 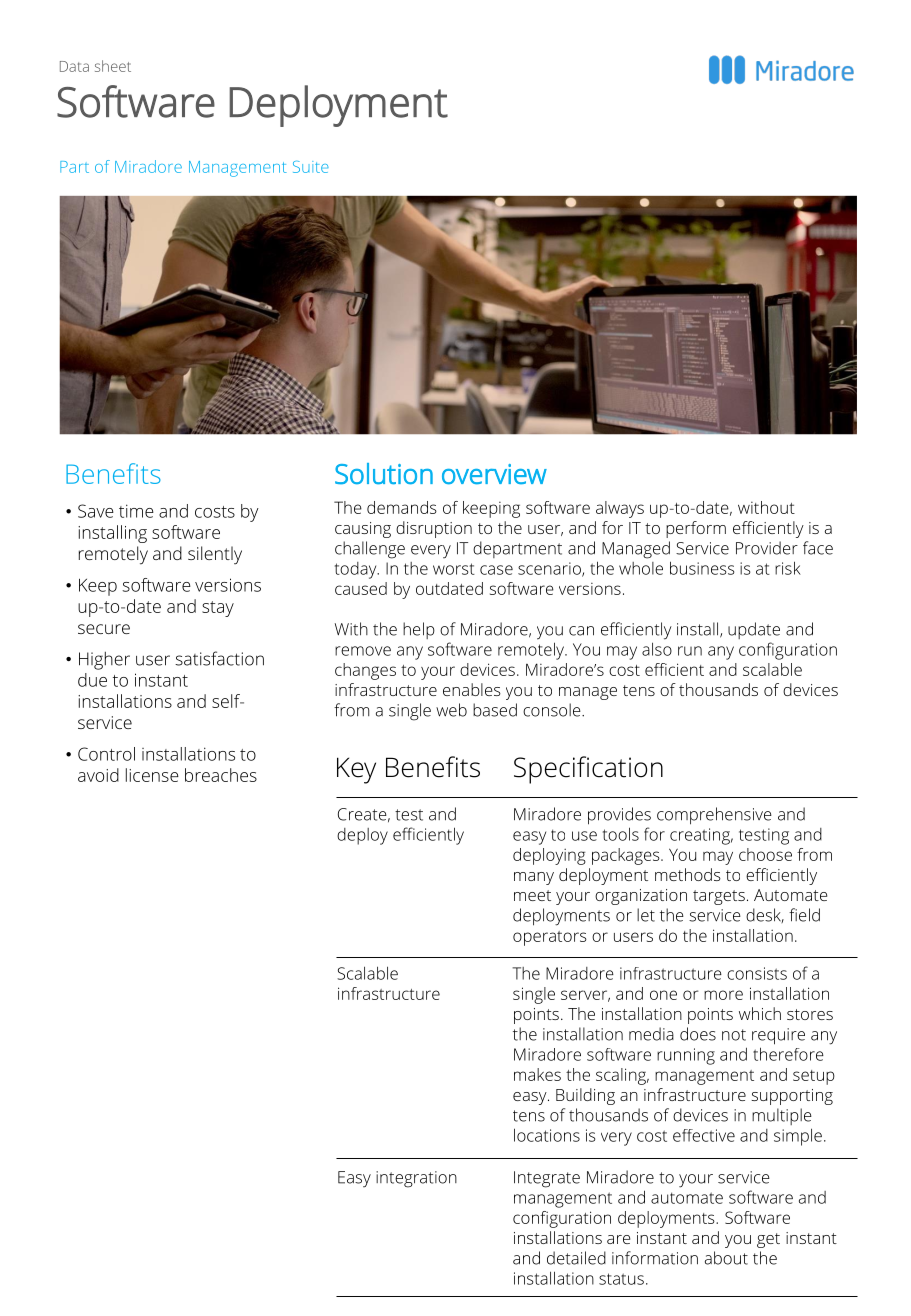 What do you see at coordinates (472, 689) in the page?
I see `enables` at bounding box center [472, 689].
